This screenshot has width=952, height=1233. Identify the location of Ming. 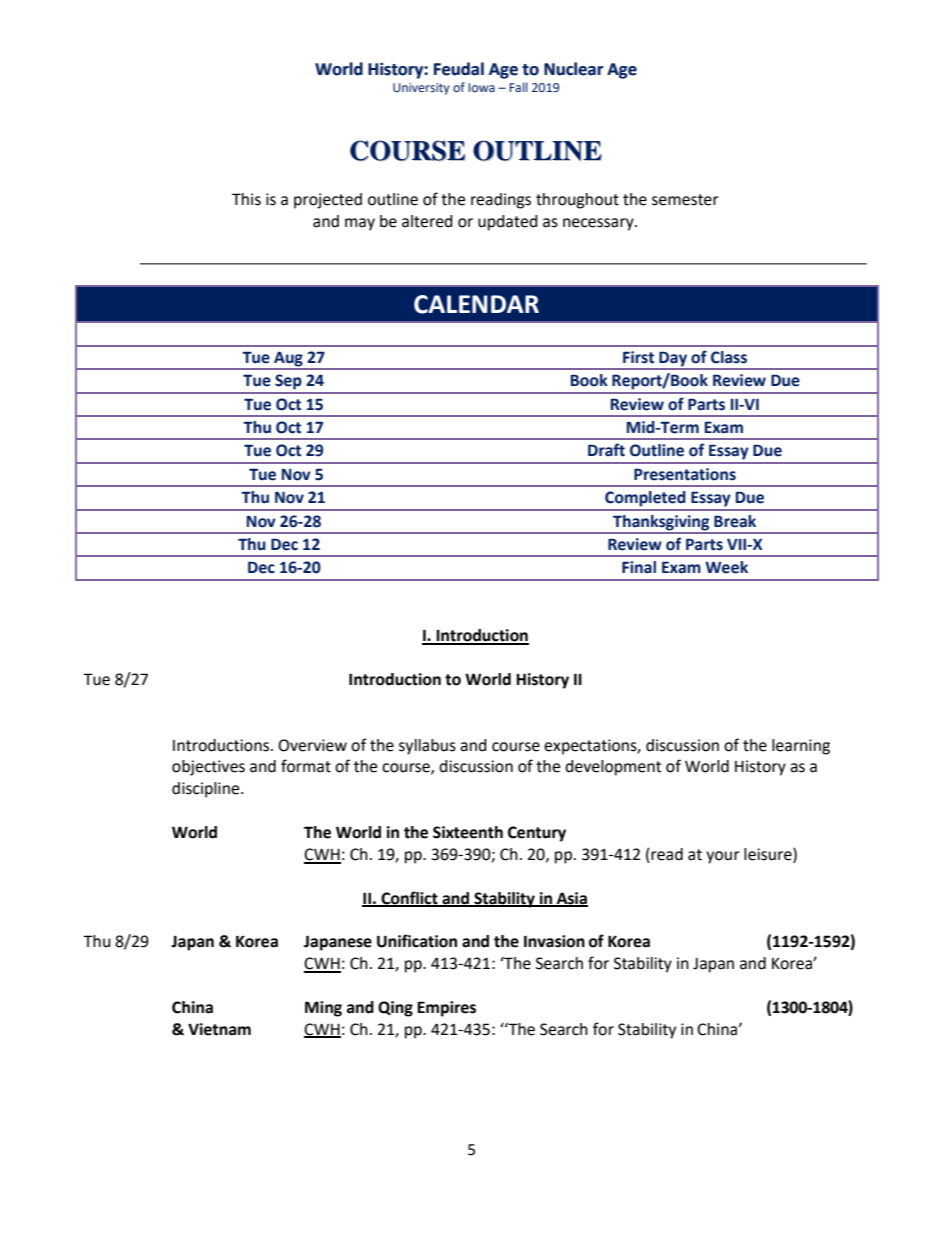
(323, 1009).
